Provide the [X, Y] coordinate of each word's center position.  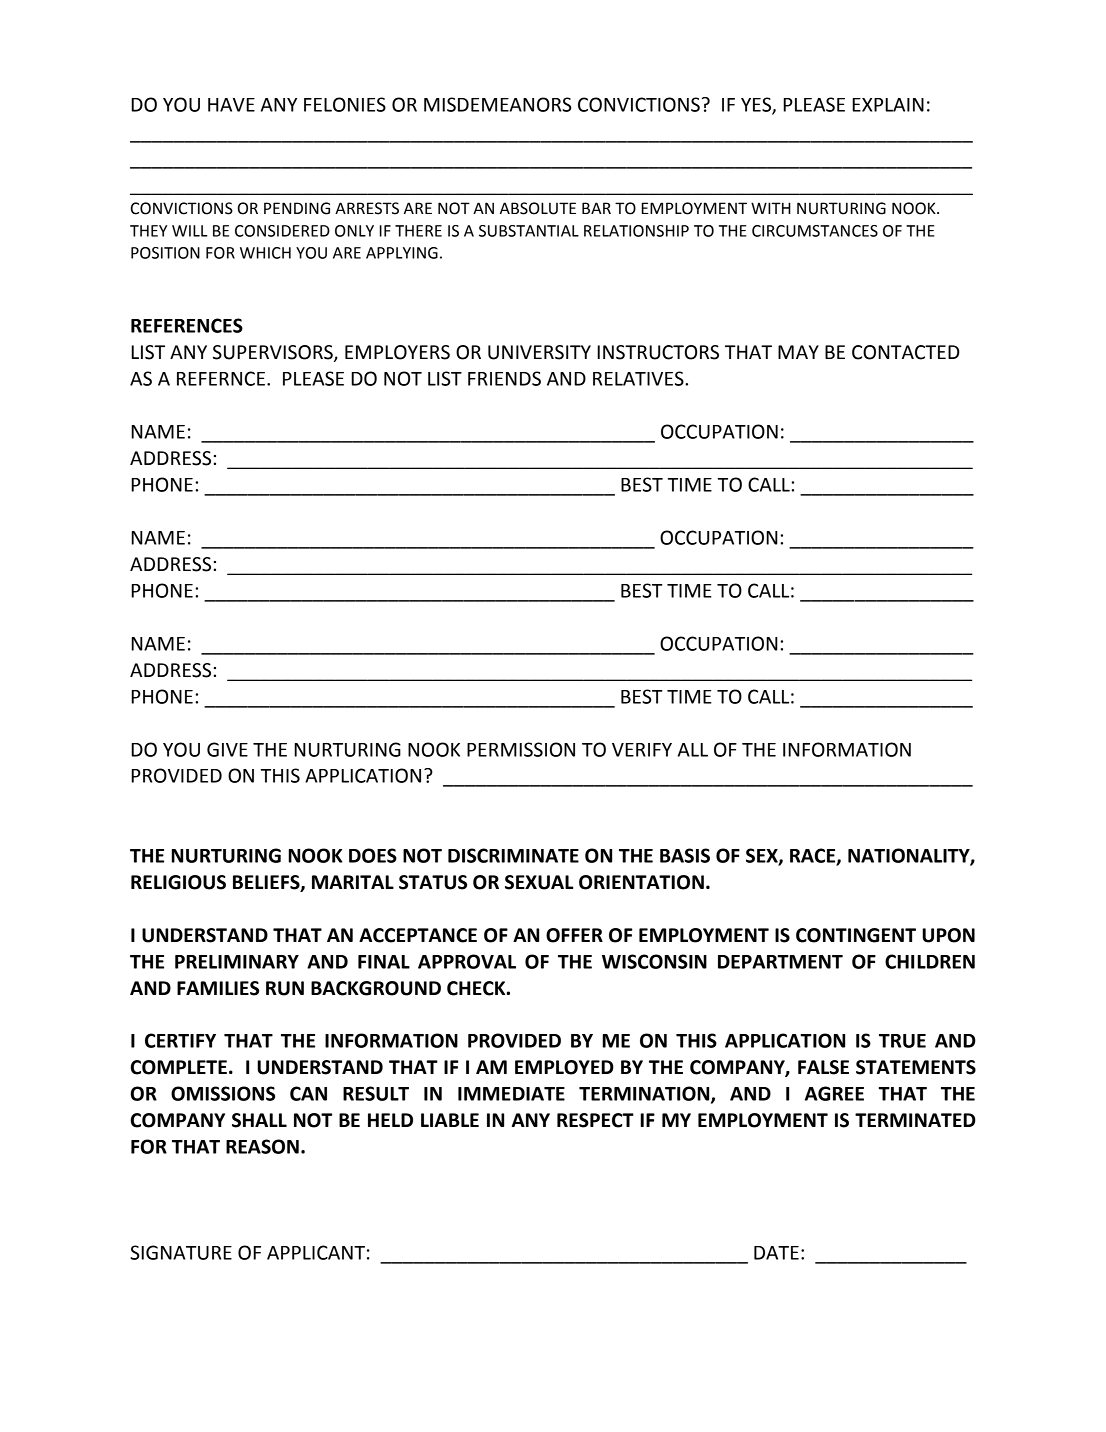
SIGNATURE [181, 1252]
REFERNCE [221, 378]
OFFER [574, 935]
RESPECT [595, 1120]
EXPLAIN [888, 105]
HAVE [231, 105]
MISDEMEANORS [497, 104]
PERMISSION [521, 749]
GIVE [227, 749]
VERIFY [642, 750]
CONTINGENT [856, 935]
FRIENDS [504, 378]
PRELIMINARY [237, 962]
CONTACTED [906, 352]
